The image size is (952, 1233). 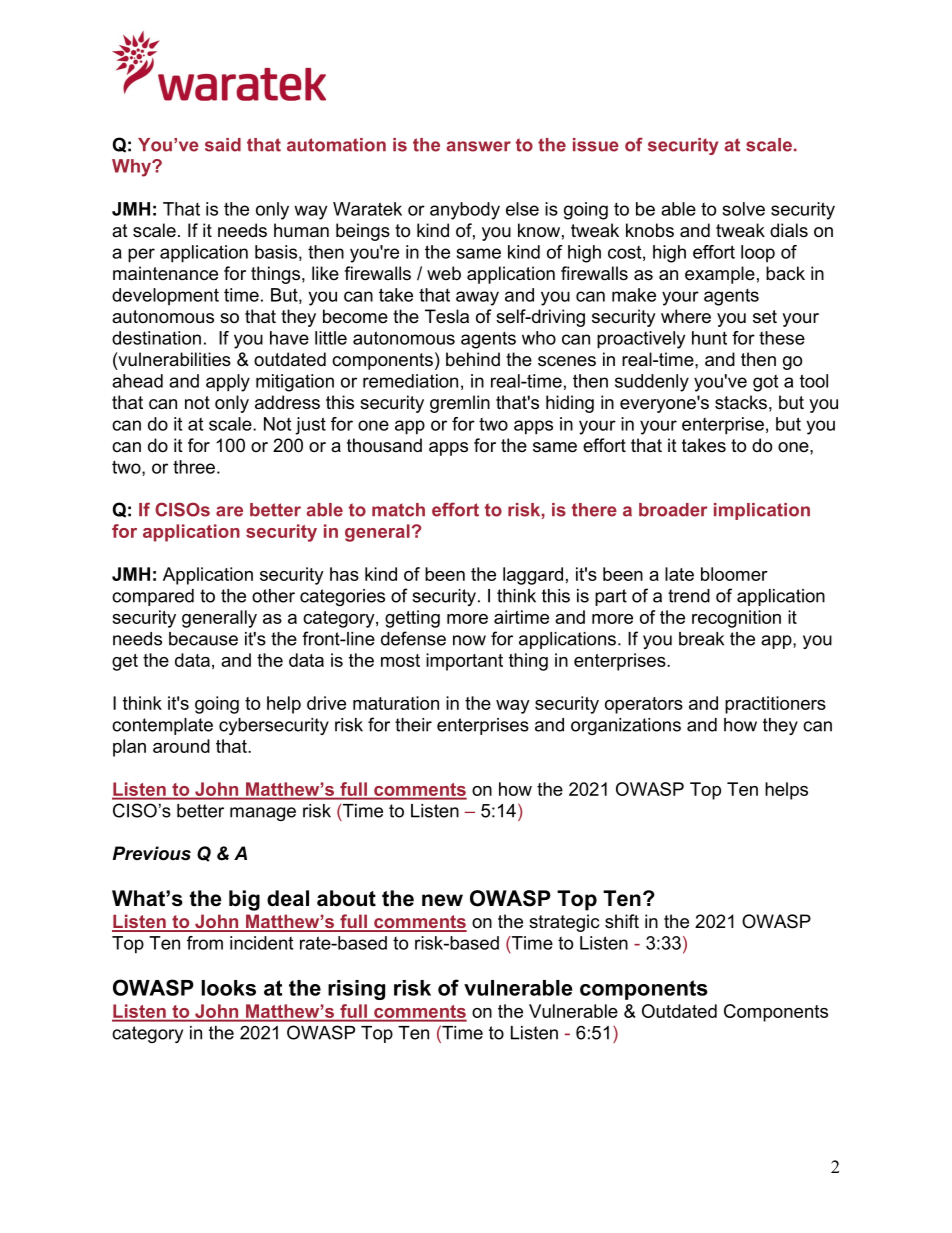 I want to click on stacks, so click(x=741, y=402).
